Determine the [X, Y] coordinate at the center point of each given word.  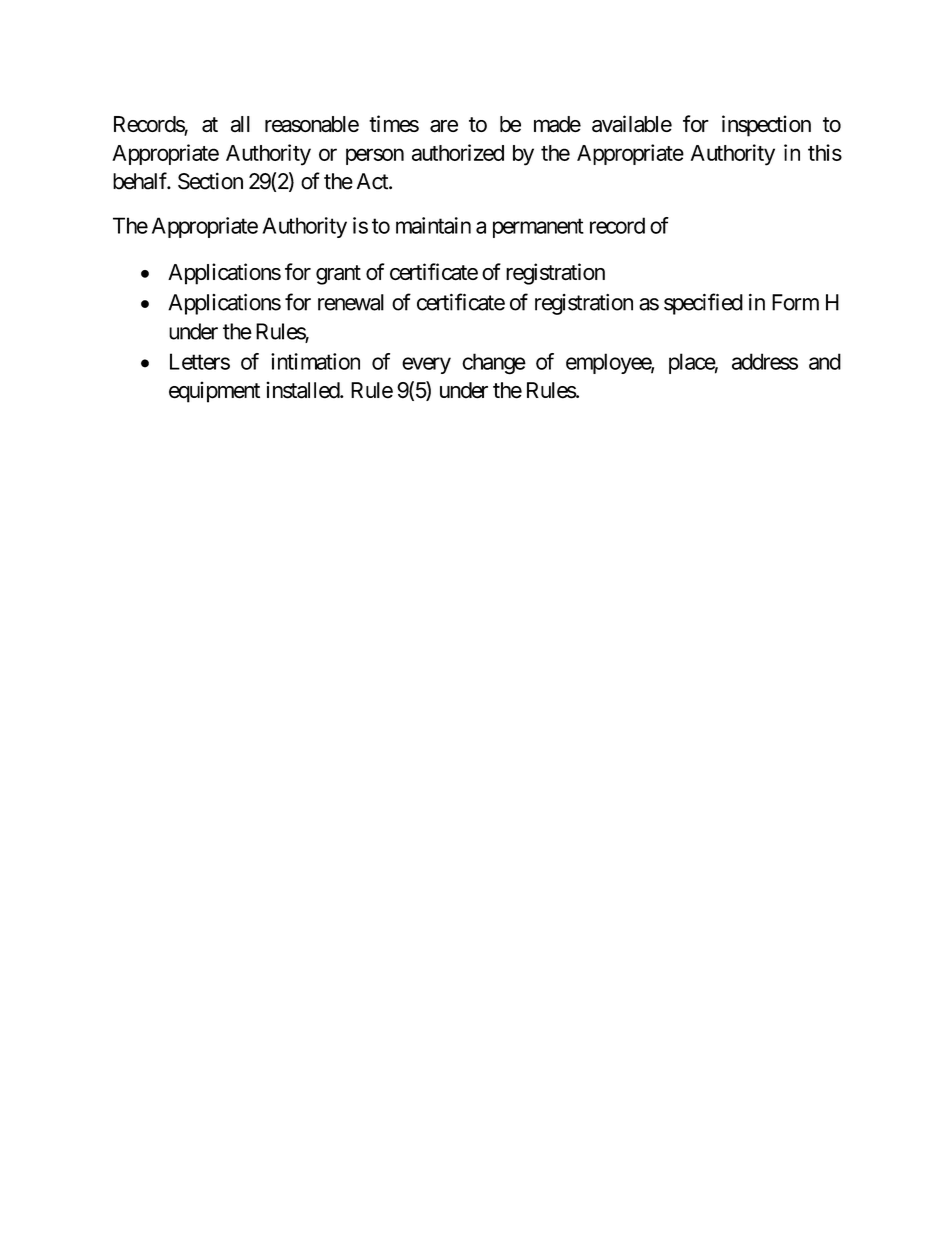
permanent [538, 228]
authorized [458, 152]
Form [795, 302]
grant [338, 275]
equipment [214, 392]
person [375, 156]
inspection [766, 126]
